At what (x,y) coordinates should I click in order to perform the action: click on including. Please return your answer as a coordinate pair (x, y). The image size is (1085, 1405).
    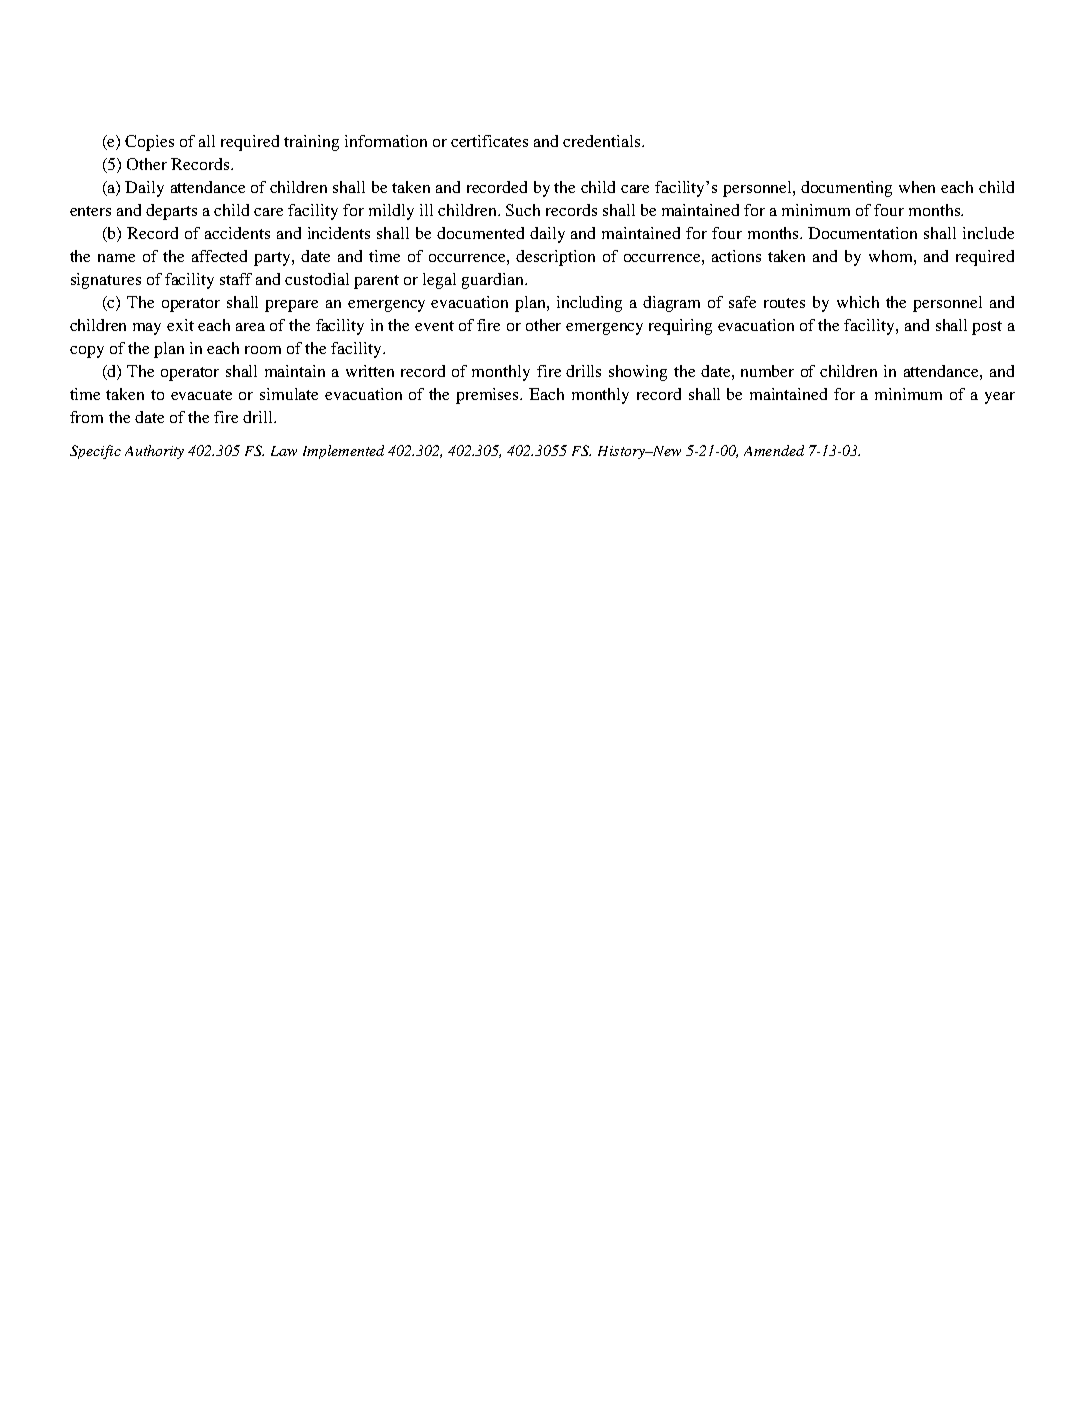
    Looking at the image, I should click on (589, 304).
